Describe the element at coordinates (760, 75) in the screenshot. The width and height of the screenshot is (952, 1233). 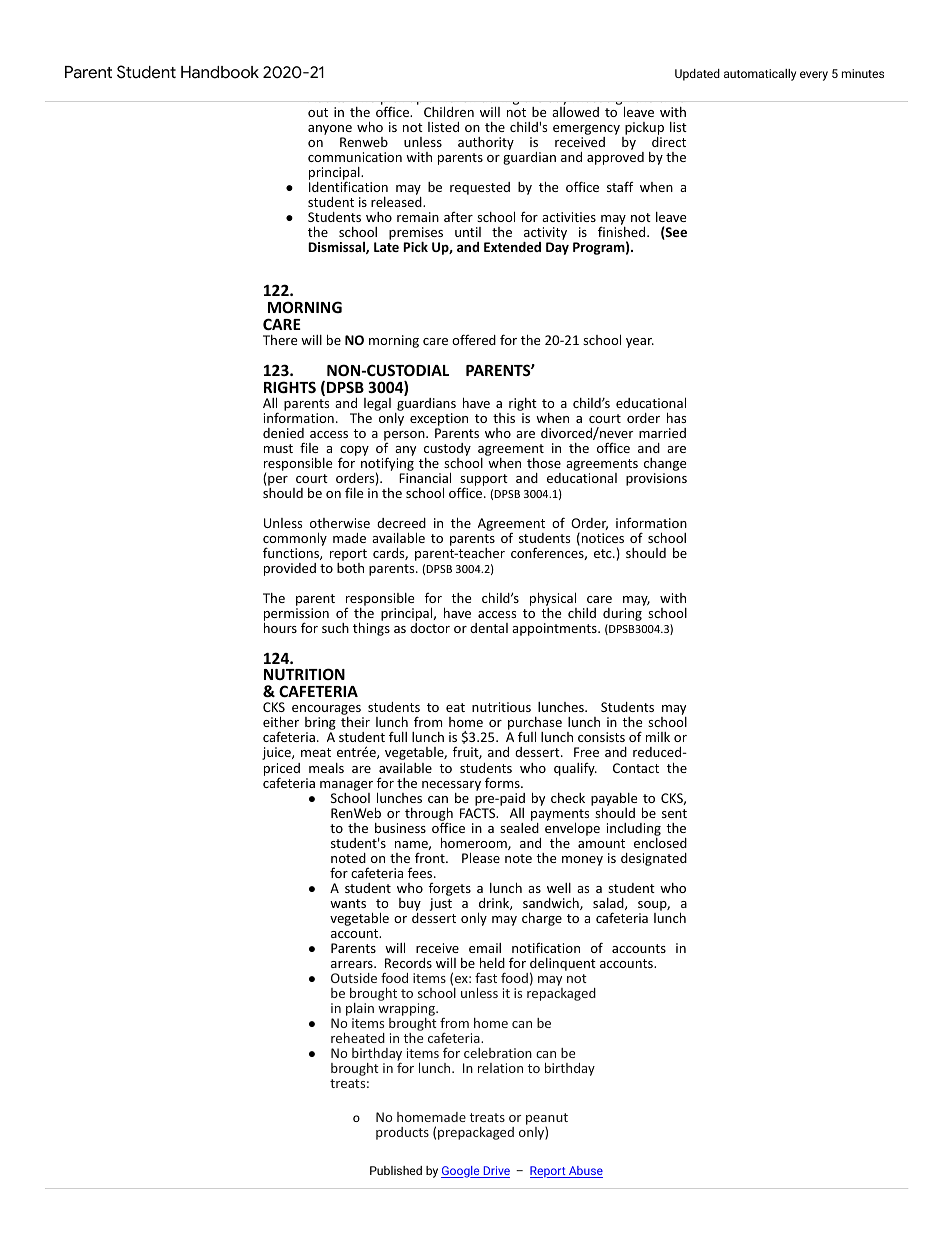
I see `automatically` at that location.
